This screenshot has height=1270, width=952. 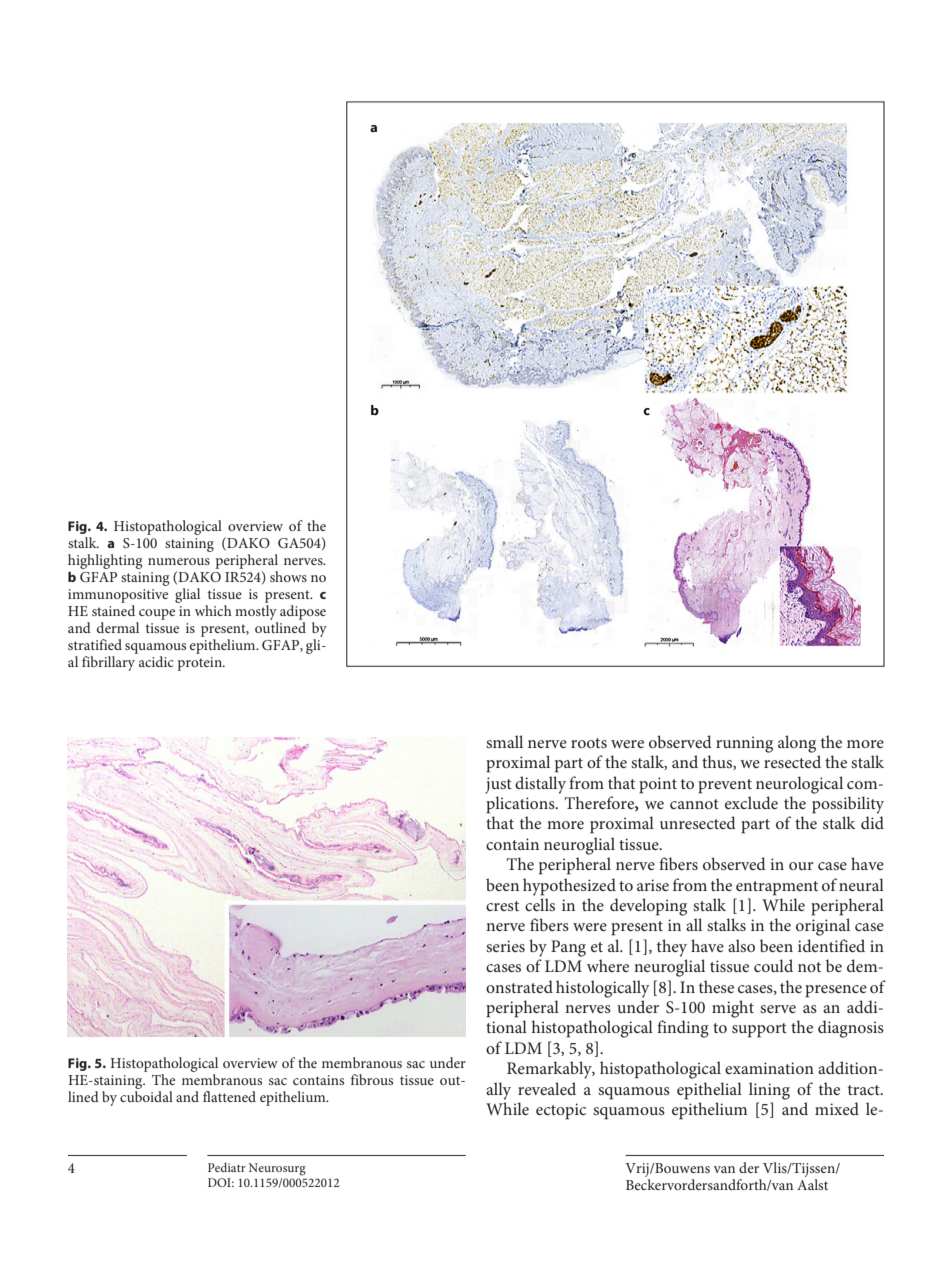 I want to click on fibrous, so click(x=372, y=1079).
